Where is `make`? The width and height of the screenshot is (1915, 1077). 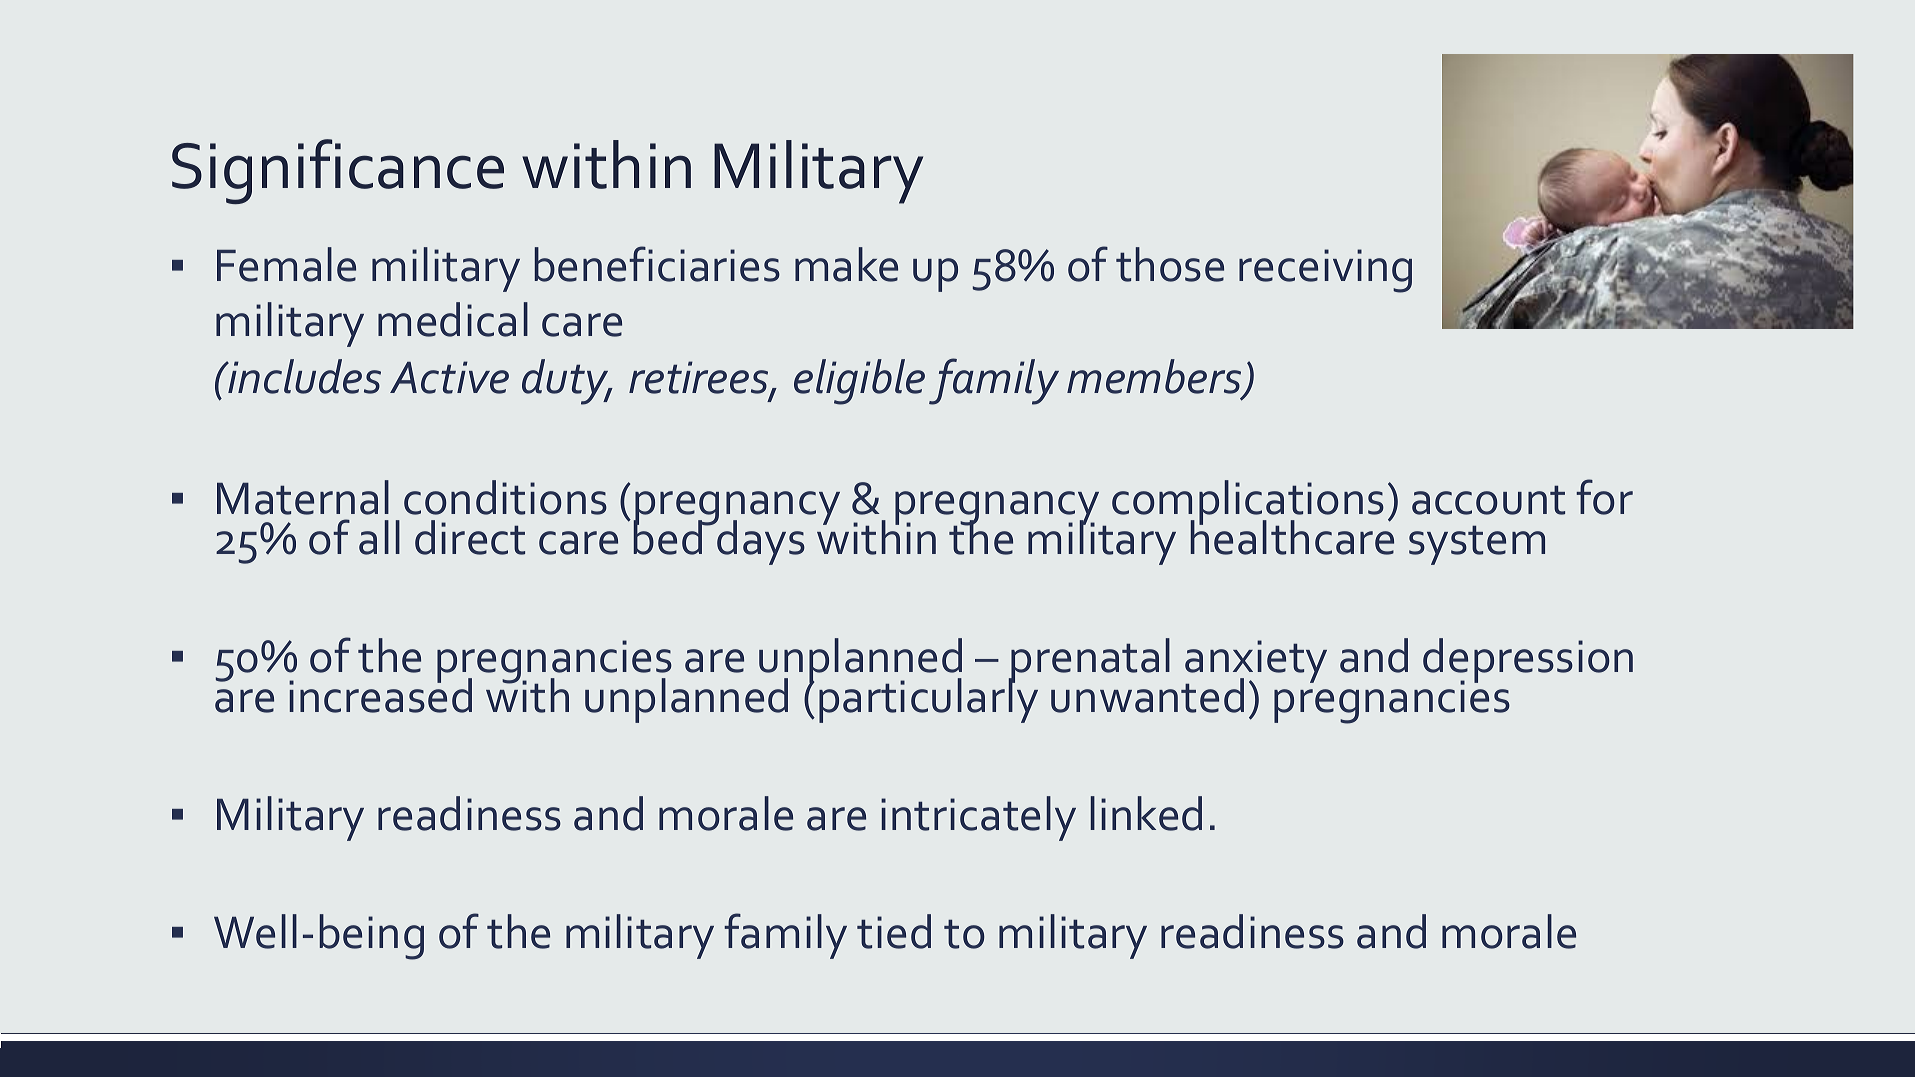
make is located at coordinates (846, 264).
